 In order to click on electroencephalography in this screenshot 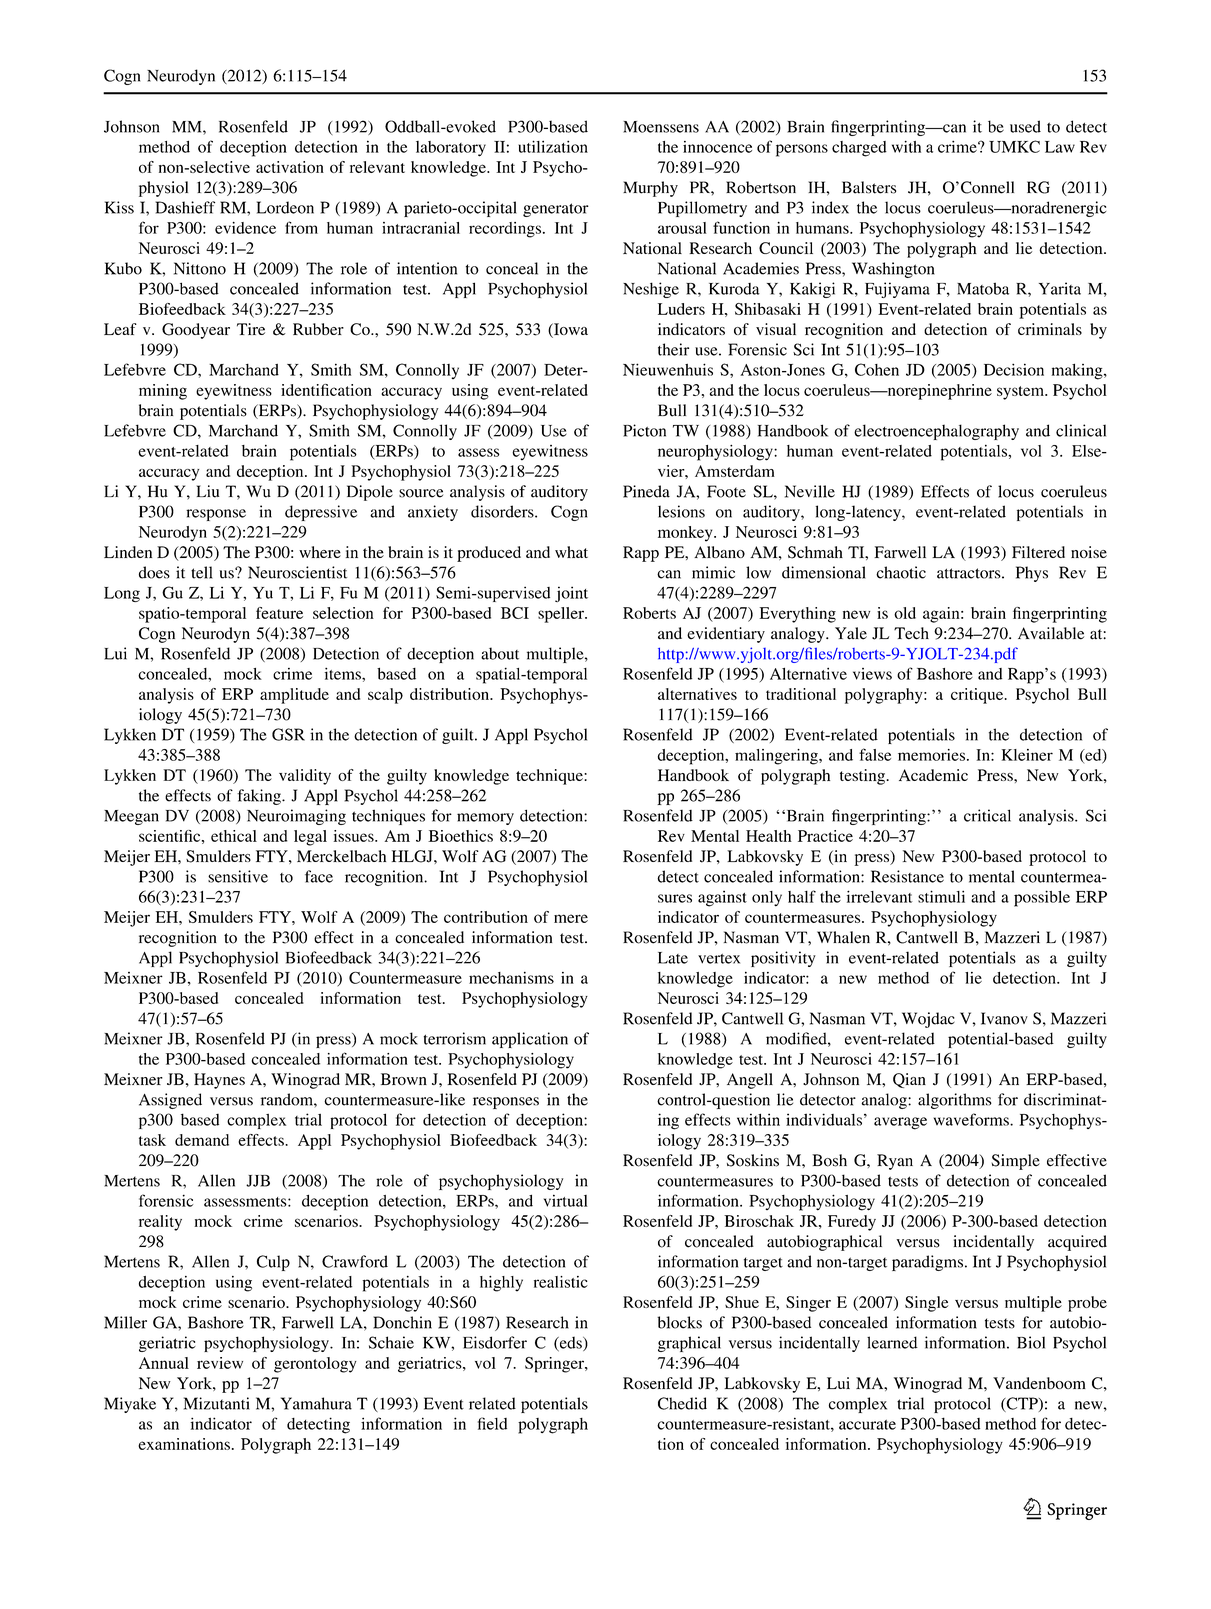, I will do `click(936, 432)`.
